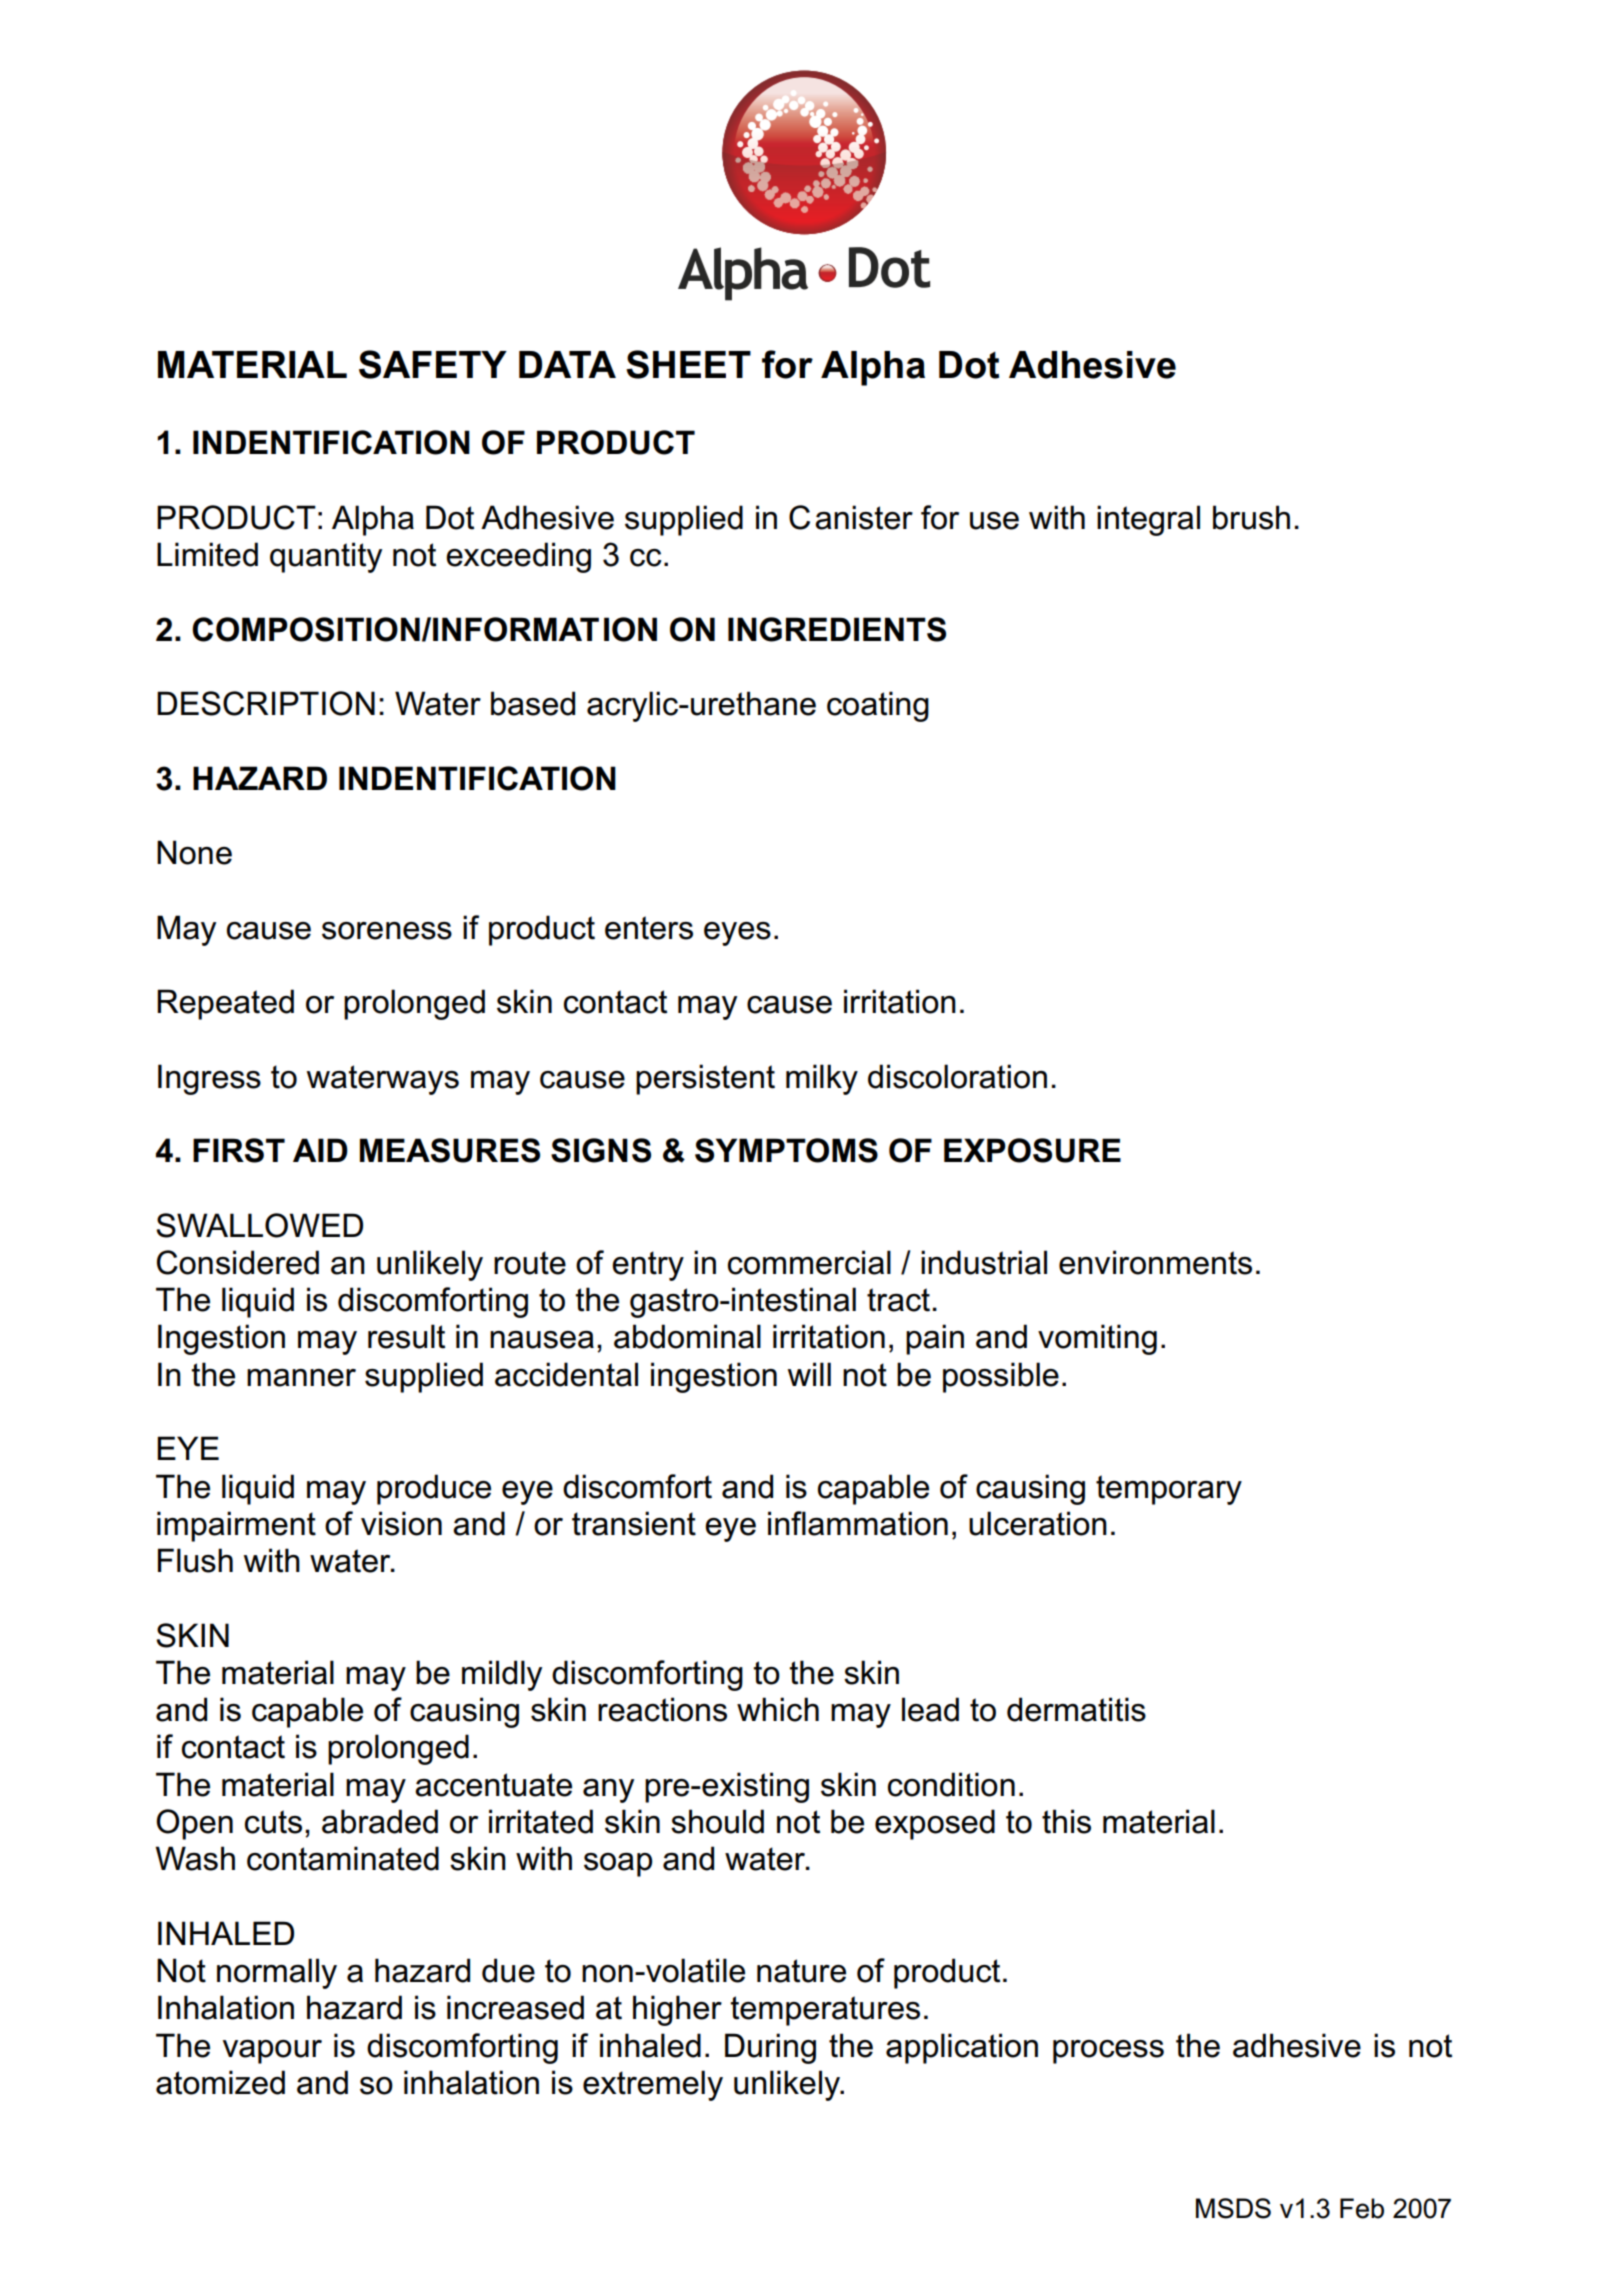 This page has width=1608, height=2274. What do you see at coordinates (1233, 2208) in the page?
I see `MSDS` at bounding box center [1233, 2208].
